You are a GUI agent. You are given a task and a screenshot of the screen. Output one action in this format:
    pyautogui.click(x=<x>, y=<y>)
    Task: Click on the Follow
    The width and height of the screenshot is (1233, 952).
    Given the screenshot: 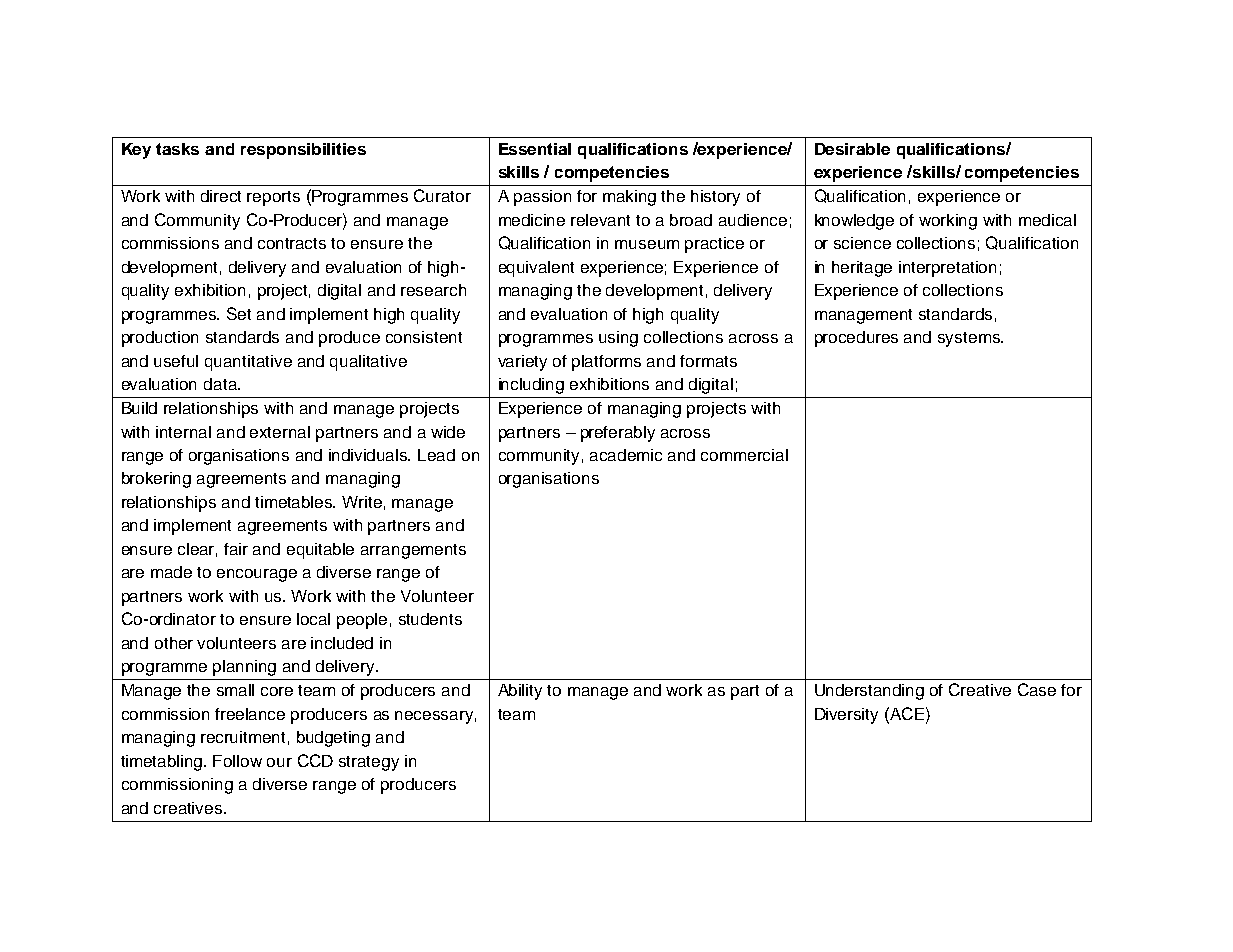 What is the action you would take?
    pyautogui.click(x=237, y=761)
